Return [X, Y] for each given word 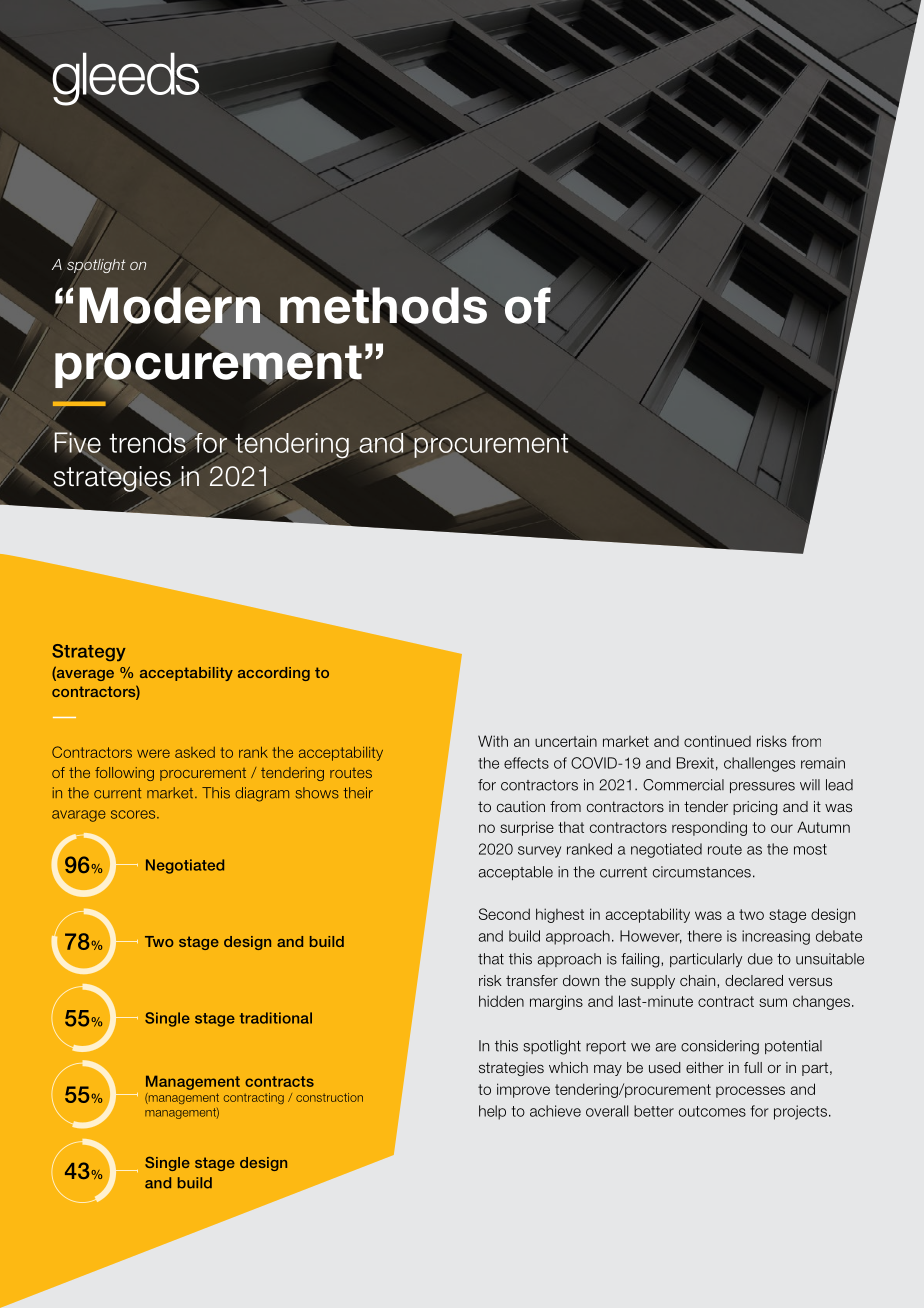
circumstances [702, 872]
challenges [759, 764]
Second [504, 914]
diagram [262, 794]
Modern [169, 305]
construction [329, 1097]
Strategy [89, 652]
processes [750, 1092]
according [274, 674]
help [492, 1112]
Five [77, 443]
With [493, 741]
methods [383, 305]
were [153, 753]
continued [717, 741]
